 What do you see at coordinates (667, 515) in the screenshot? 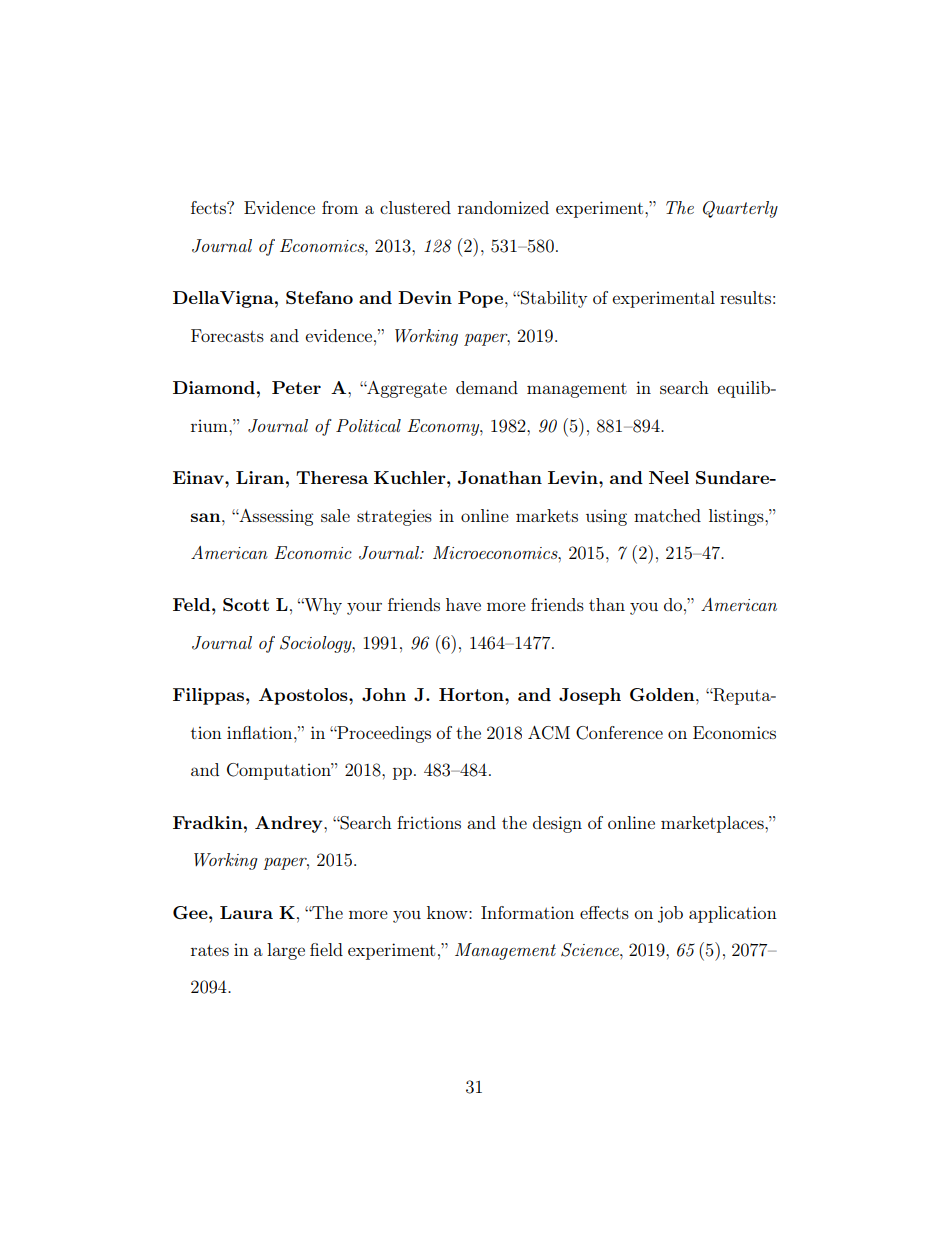
I see `matched` at bounding box center [667, 515].
